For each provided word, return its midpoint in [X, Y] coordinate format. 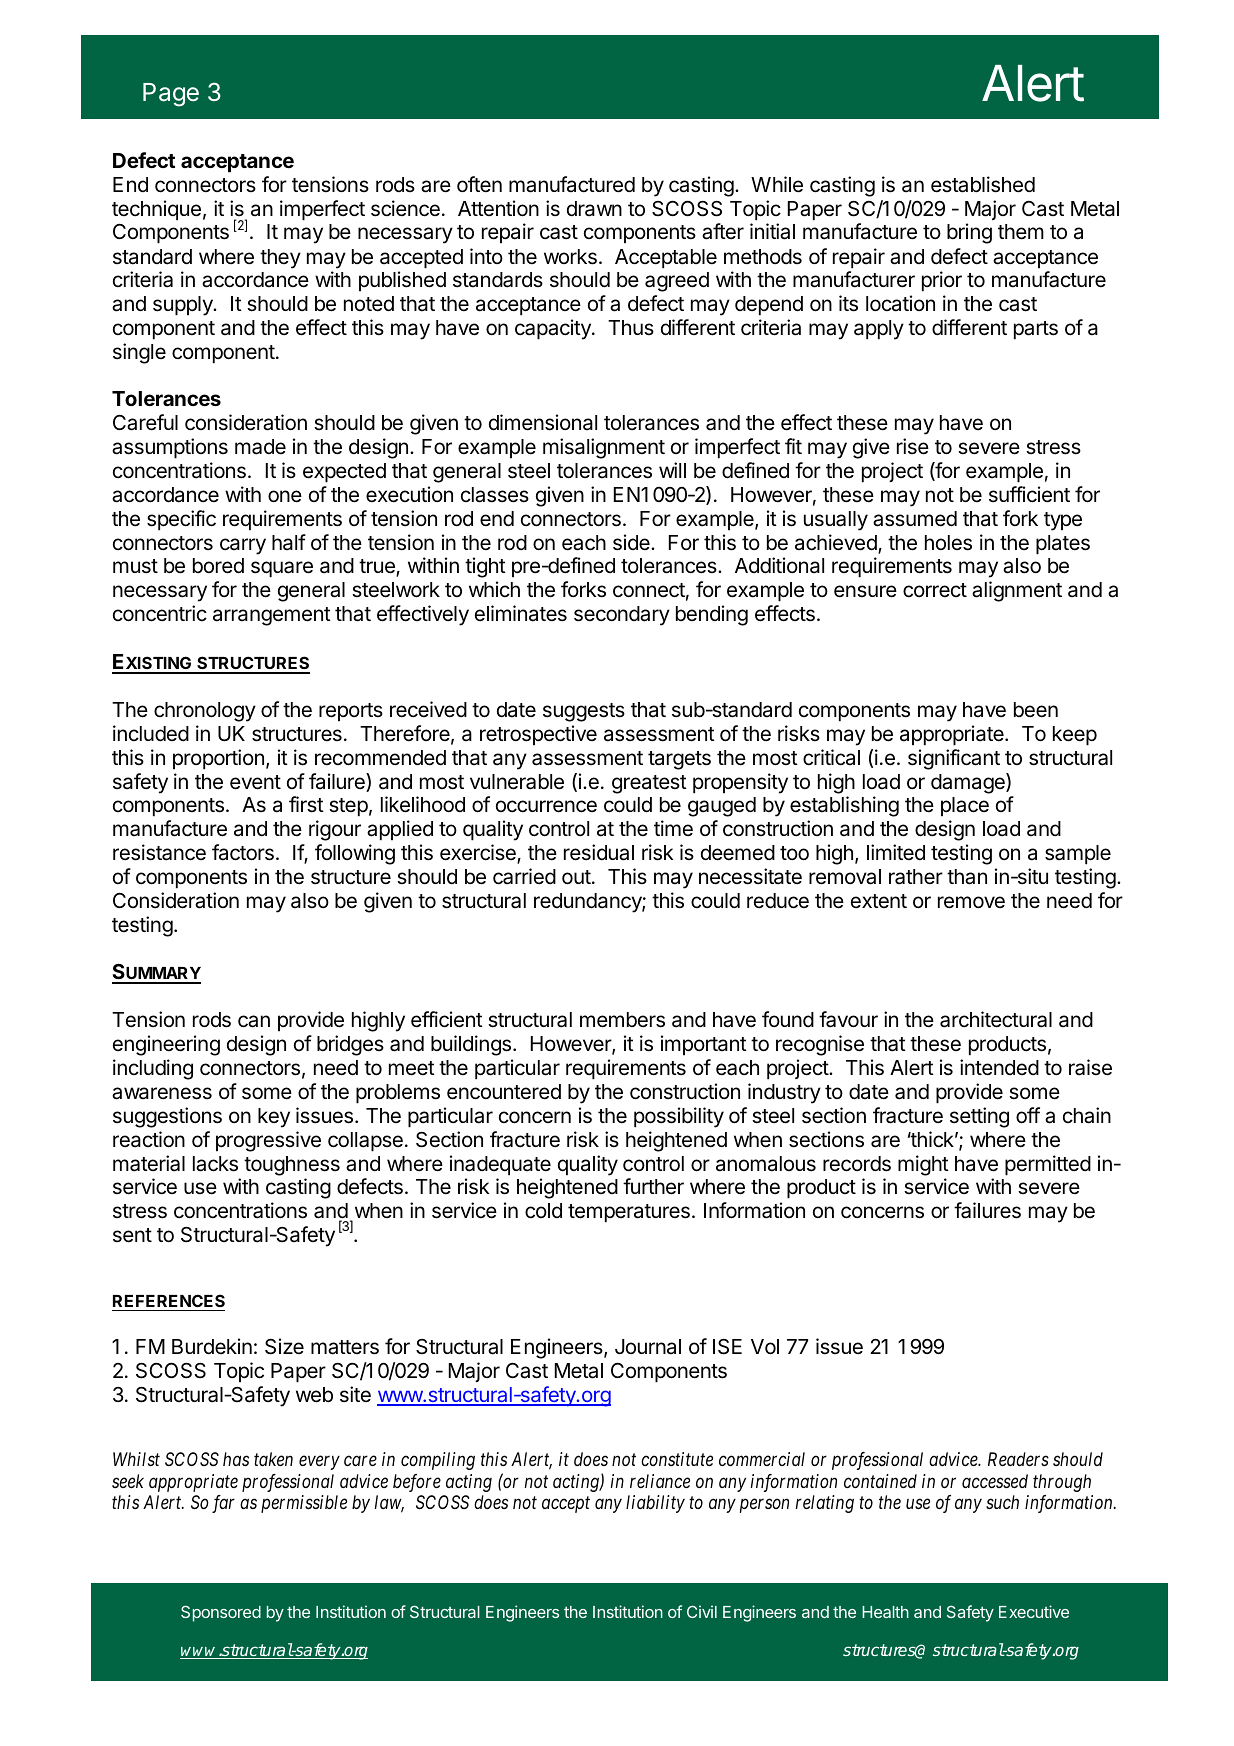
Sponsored [221, 1613]
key [274, 1118]
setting [979, 1117]
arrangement [272, 616]
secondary [622, 616]
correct [935, 590]
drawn [594, 209]
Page [171, 95]
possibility [679, 1117]
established [983, 184]
